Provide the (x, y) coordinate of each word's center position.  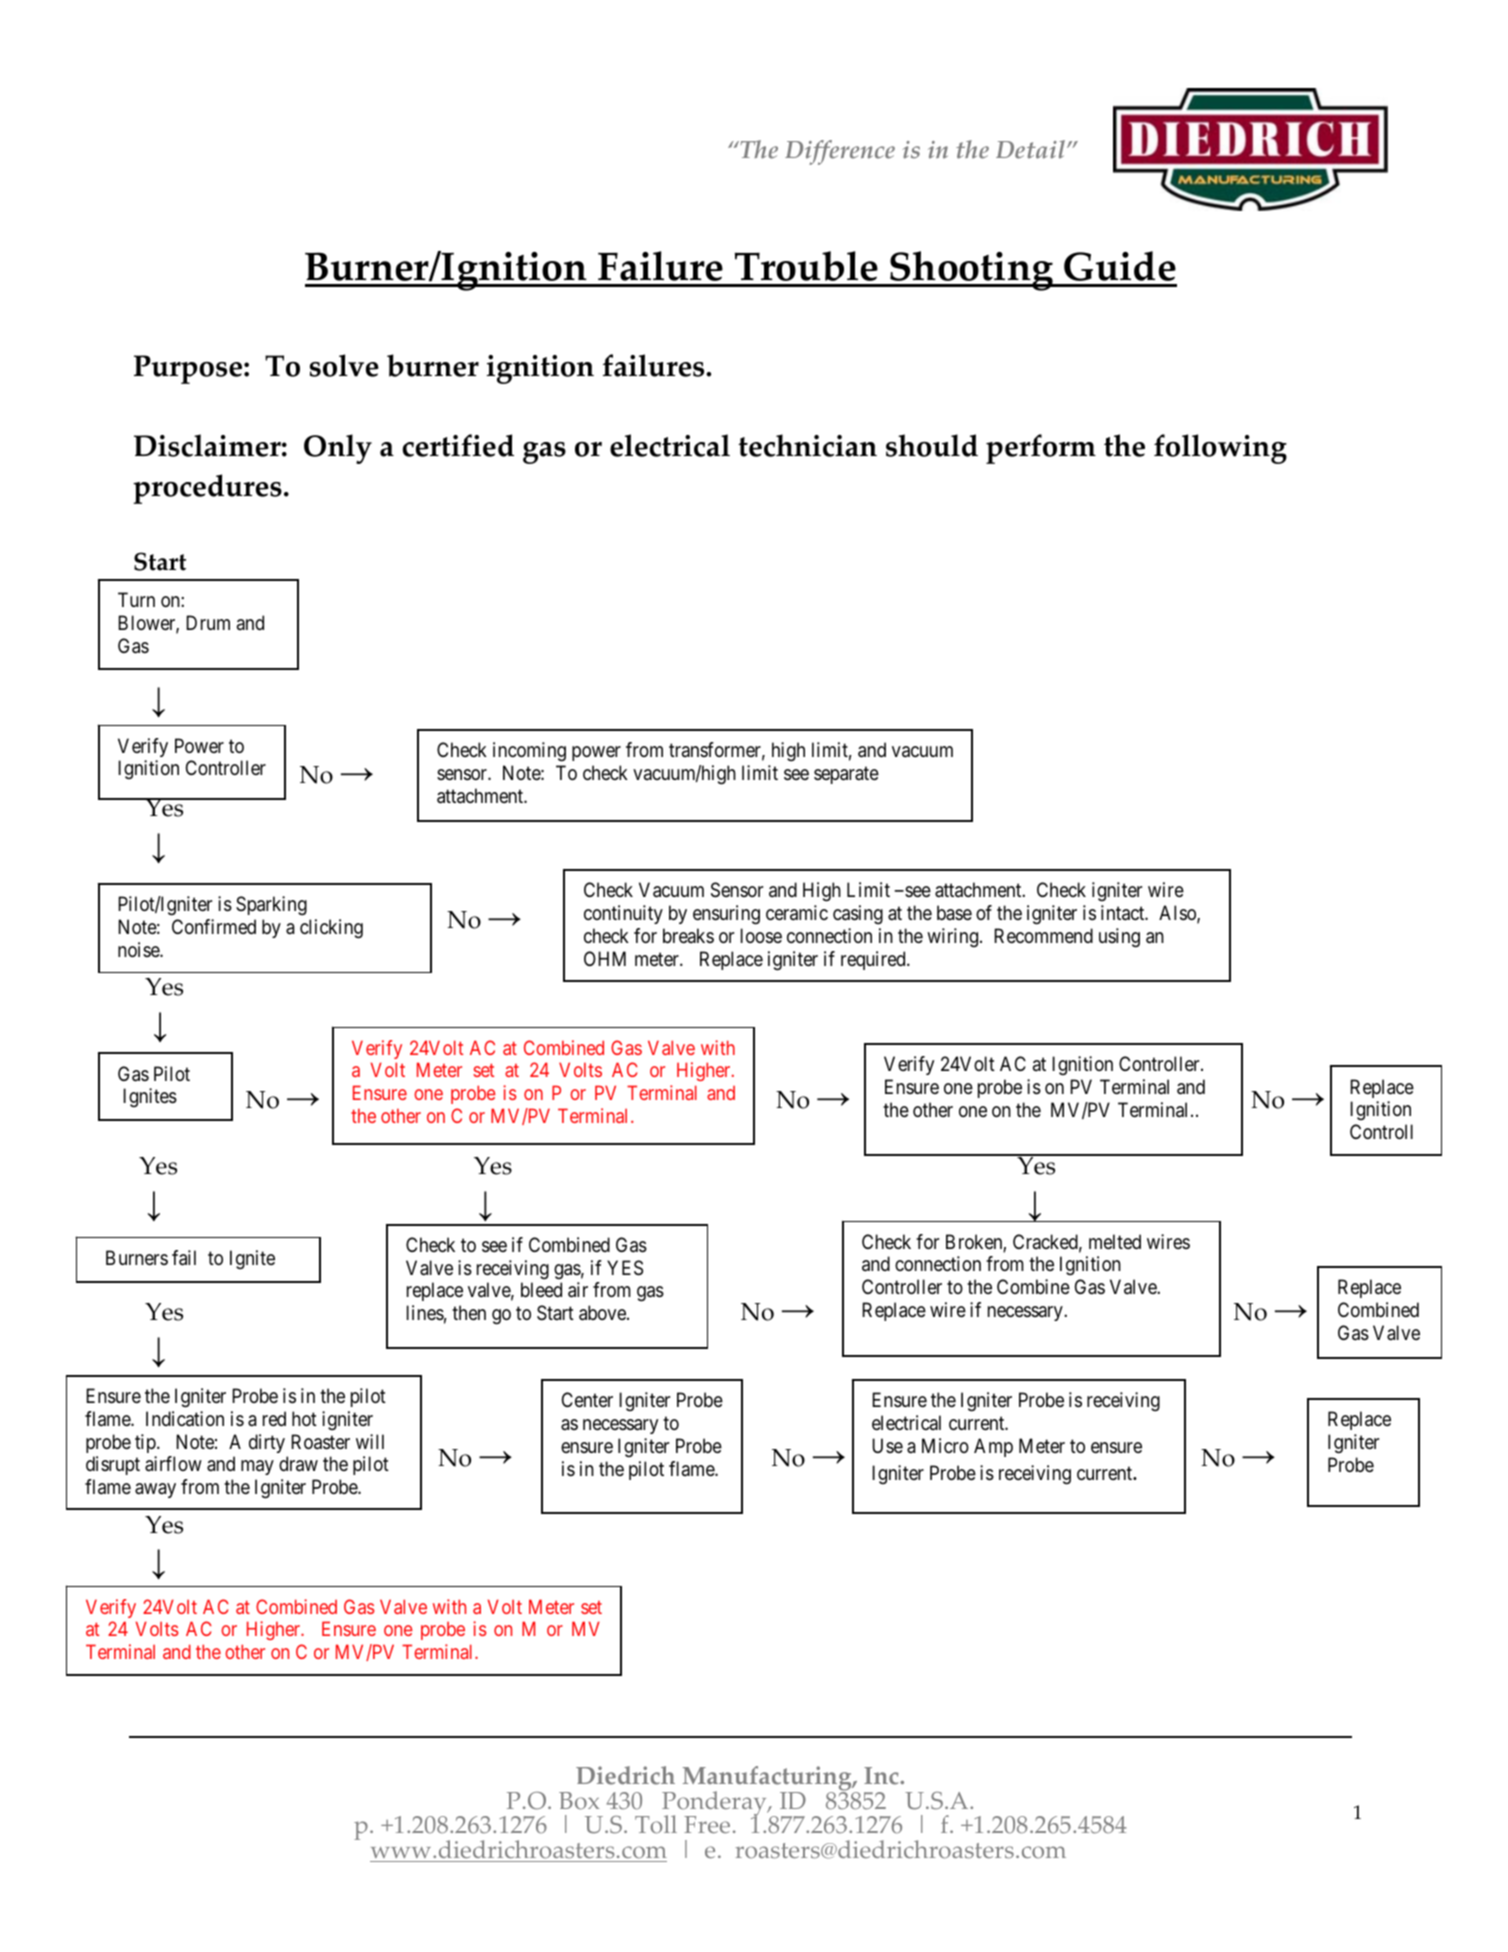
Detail (1032, 149)
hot (304, 1418)
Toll (656, 1824)
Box (579, 1801)
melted (1115, 1242)
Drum (208, 622)
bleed (541, 1290)
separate (846, 775)
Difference (840, 152)
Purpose (188, 369)
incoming (529, 752)
